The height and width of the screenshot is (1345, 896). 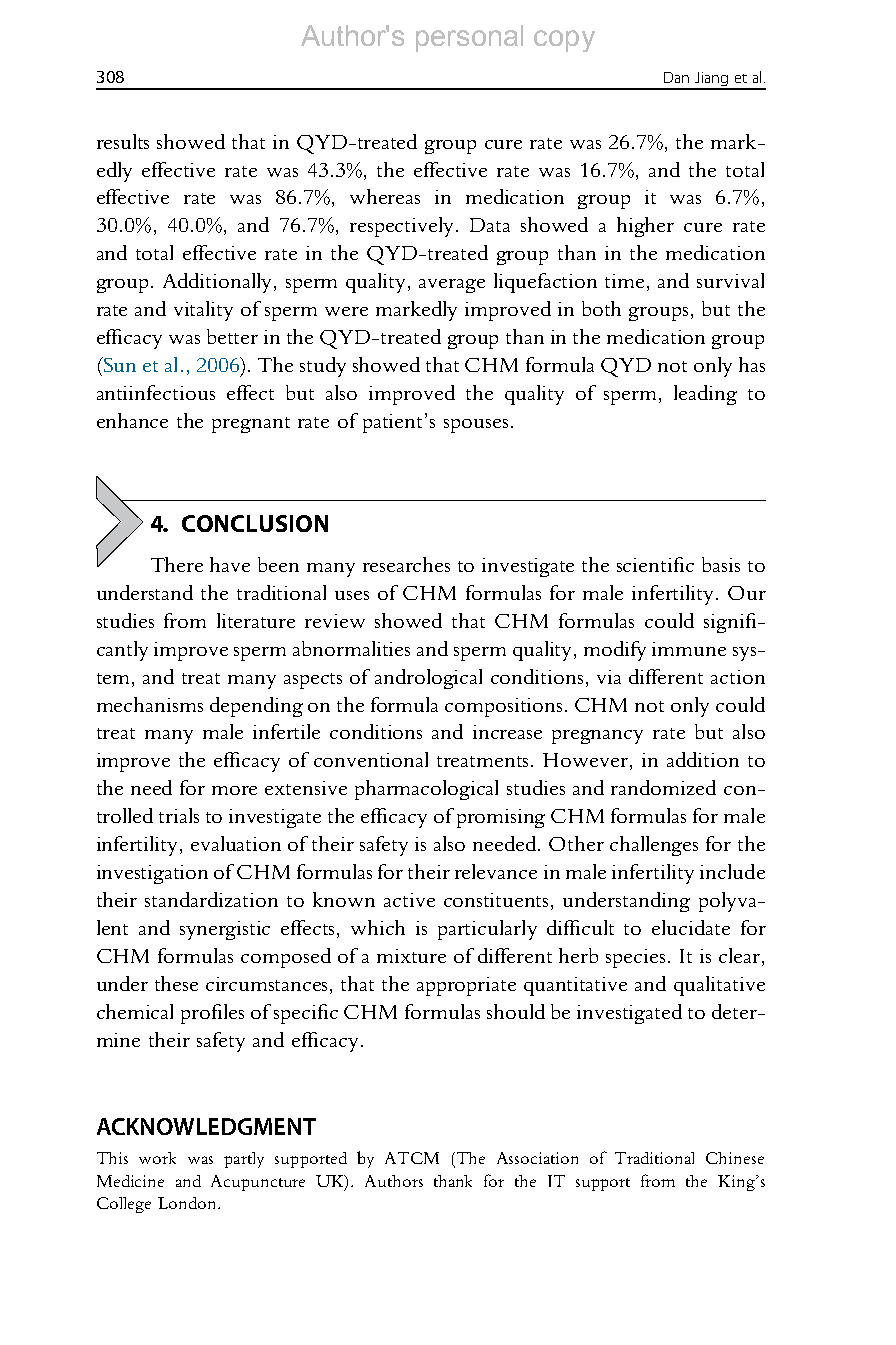 I want to click on personal, so click(x=469, y=38).
